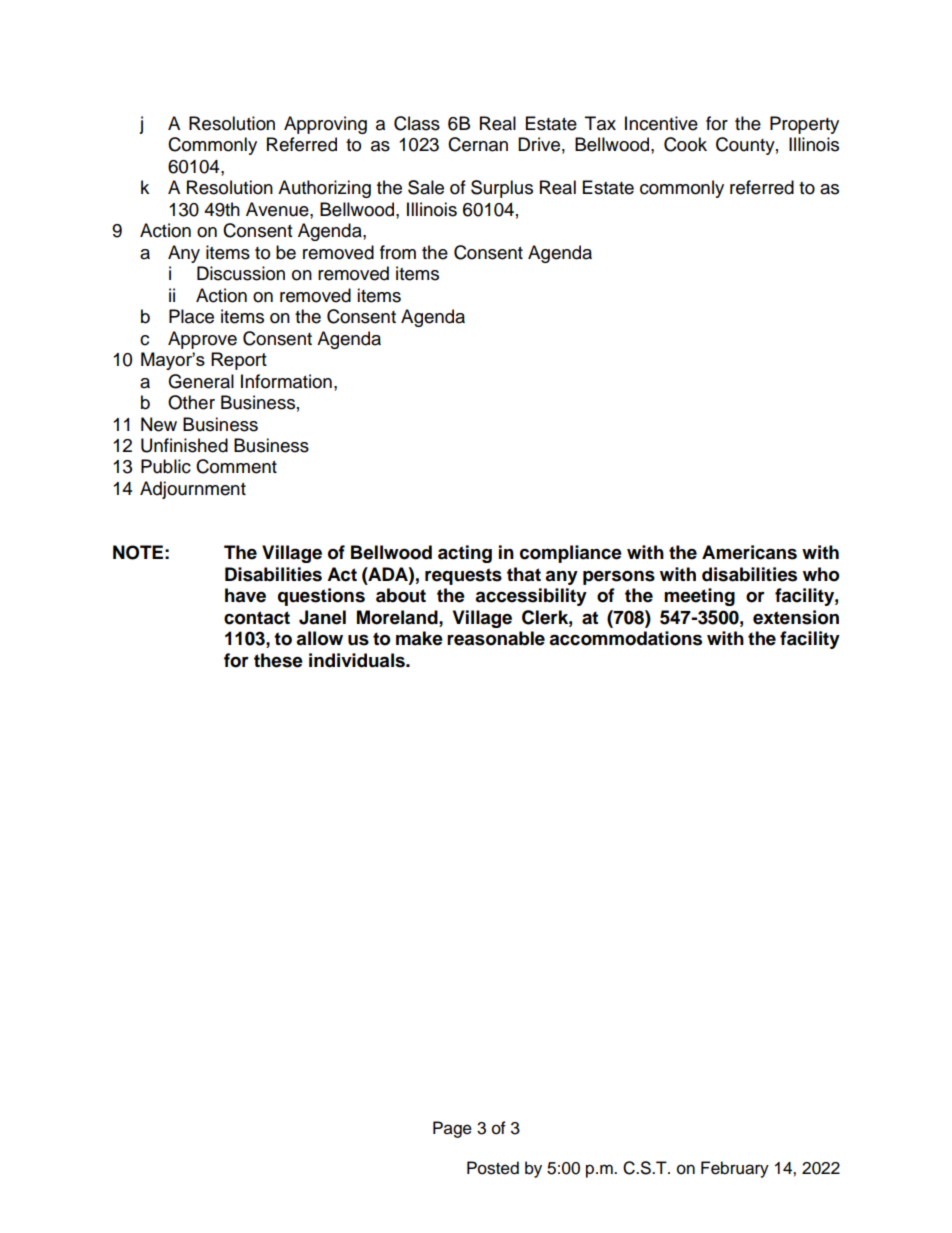  Describe the element at coordinates (496, 638) in the screenshot. I see `reasonable` at that location.
